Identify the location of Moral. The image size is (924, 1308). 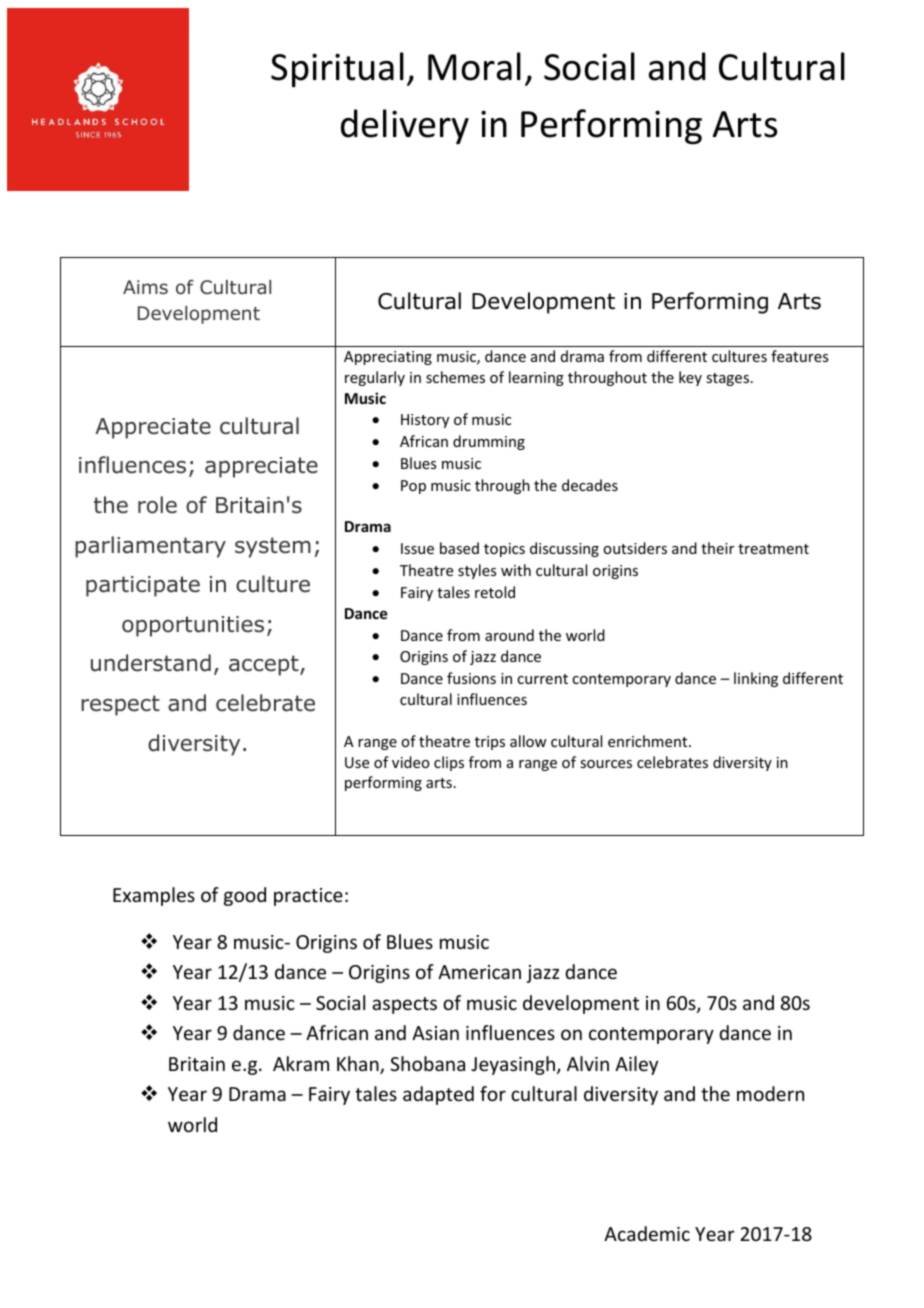
(474, 66).
